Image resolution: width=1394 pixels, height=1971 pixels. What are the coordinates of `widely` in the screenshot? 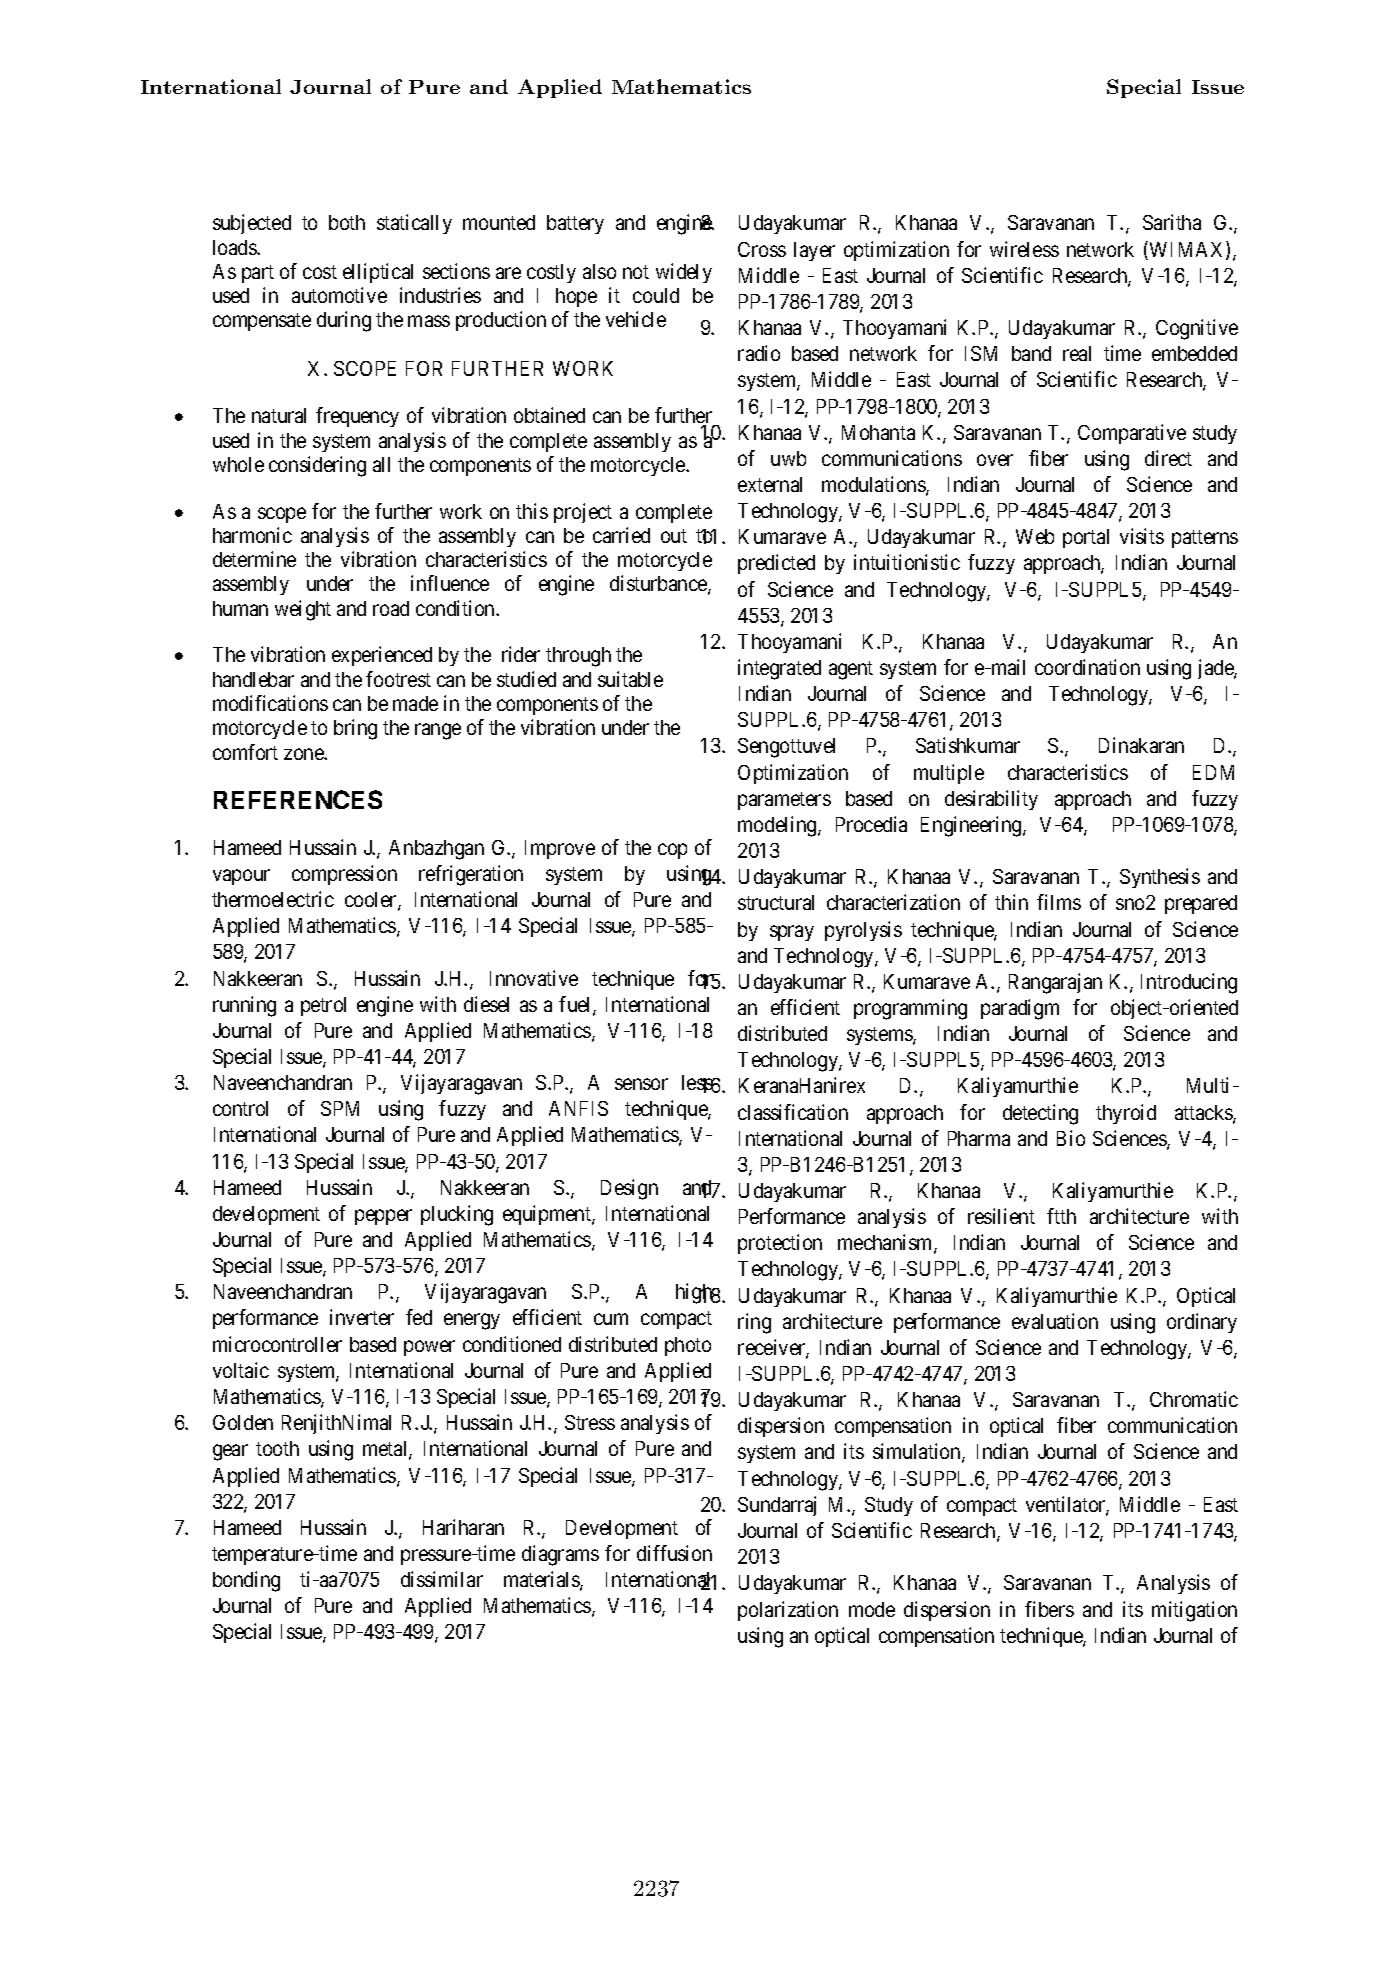 It's located at (684, 273).
